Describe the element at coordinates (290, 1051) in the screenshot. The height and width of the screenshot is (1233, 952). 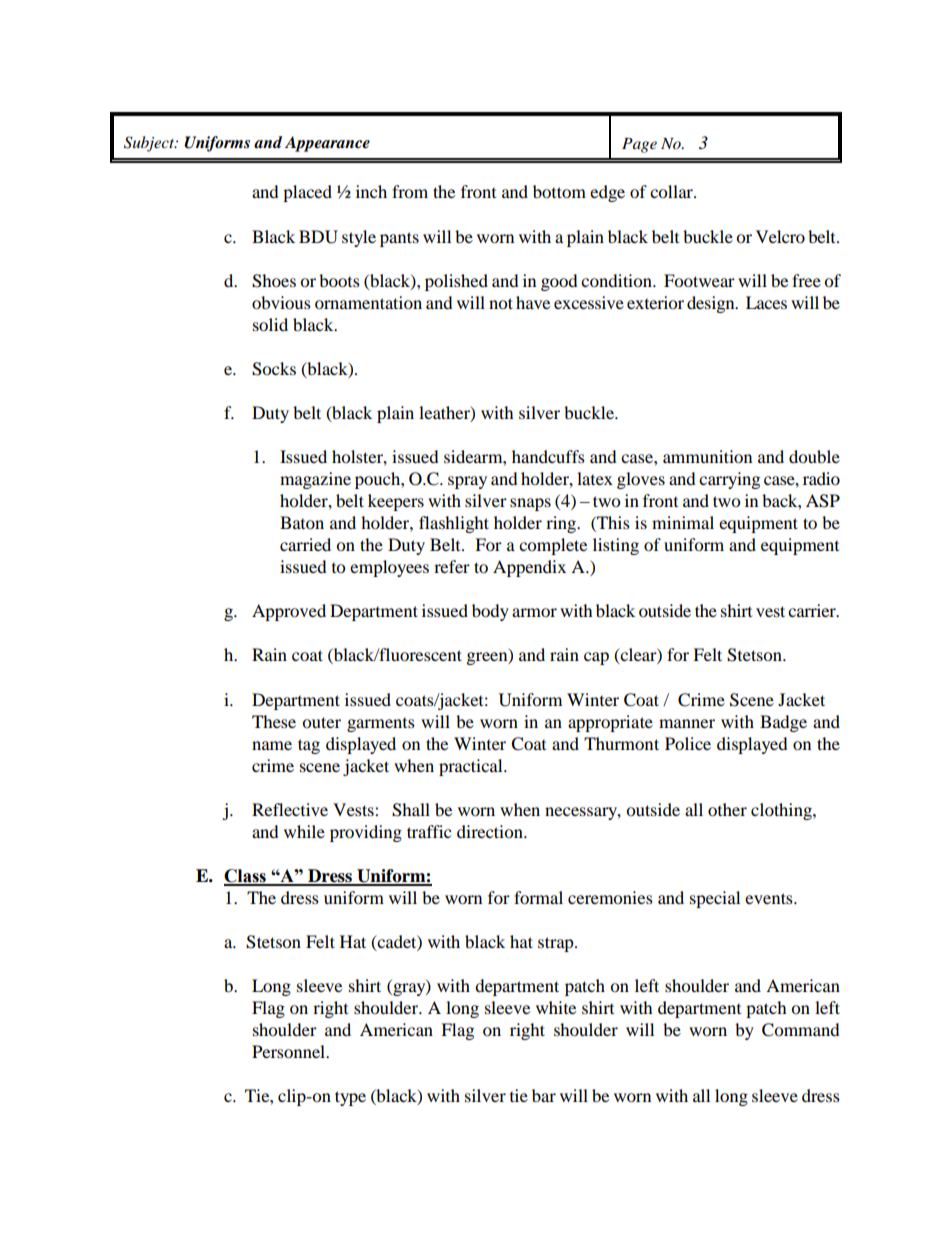
I see `Personnel` at that location.
